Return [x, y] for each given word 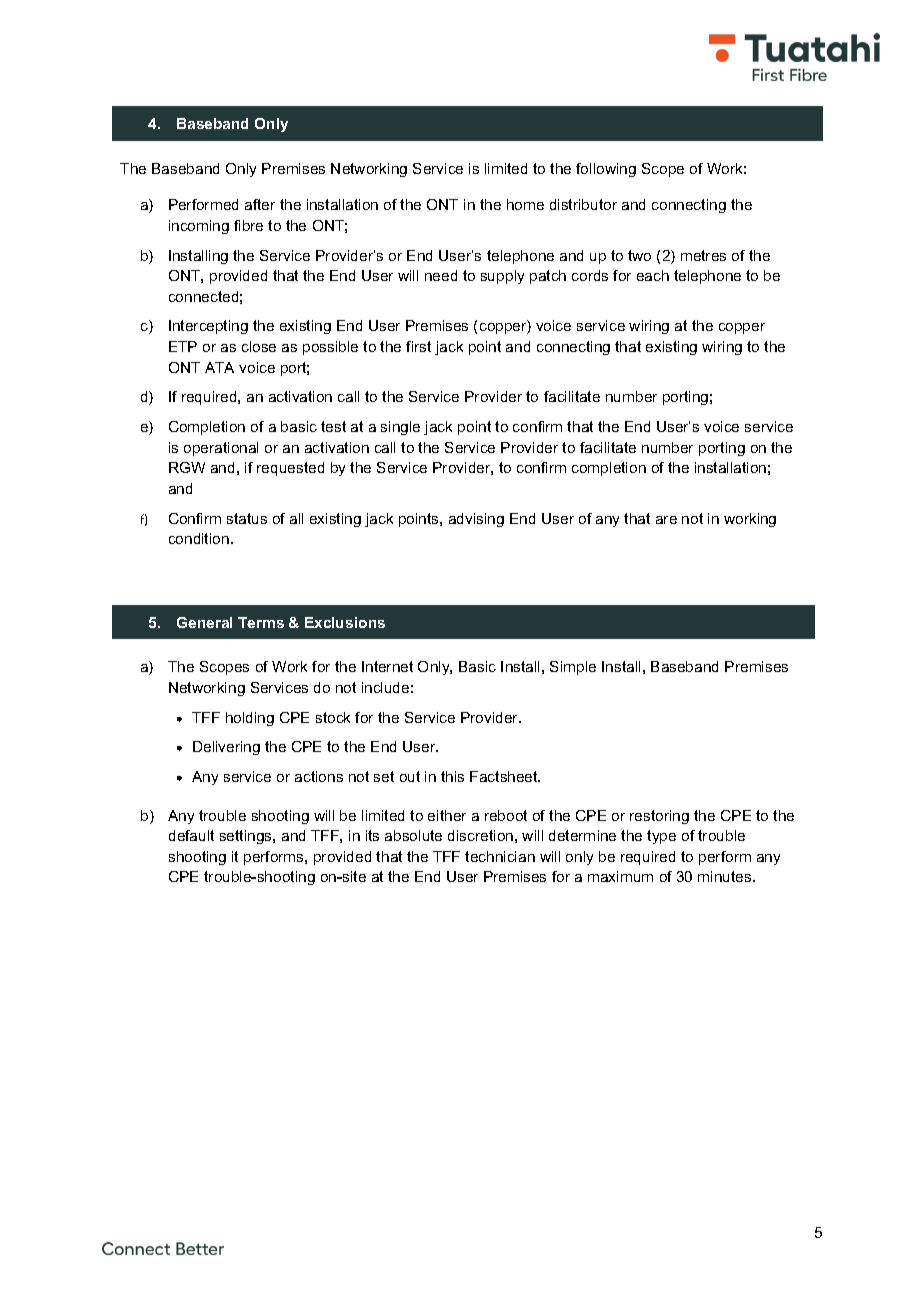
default [191, 835]
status [247, 518]
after [260, 204]
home [525, 204]
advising [476, 520]
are [666, 520]
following [606, 170]
